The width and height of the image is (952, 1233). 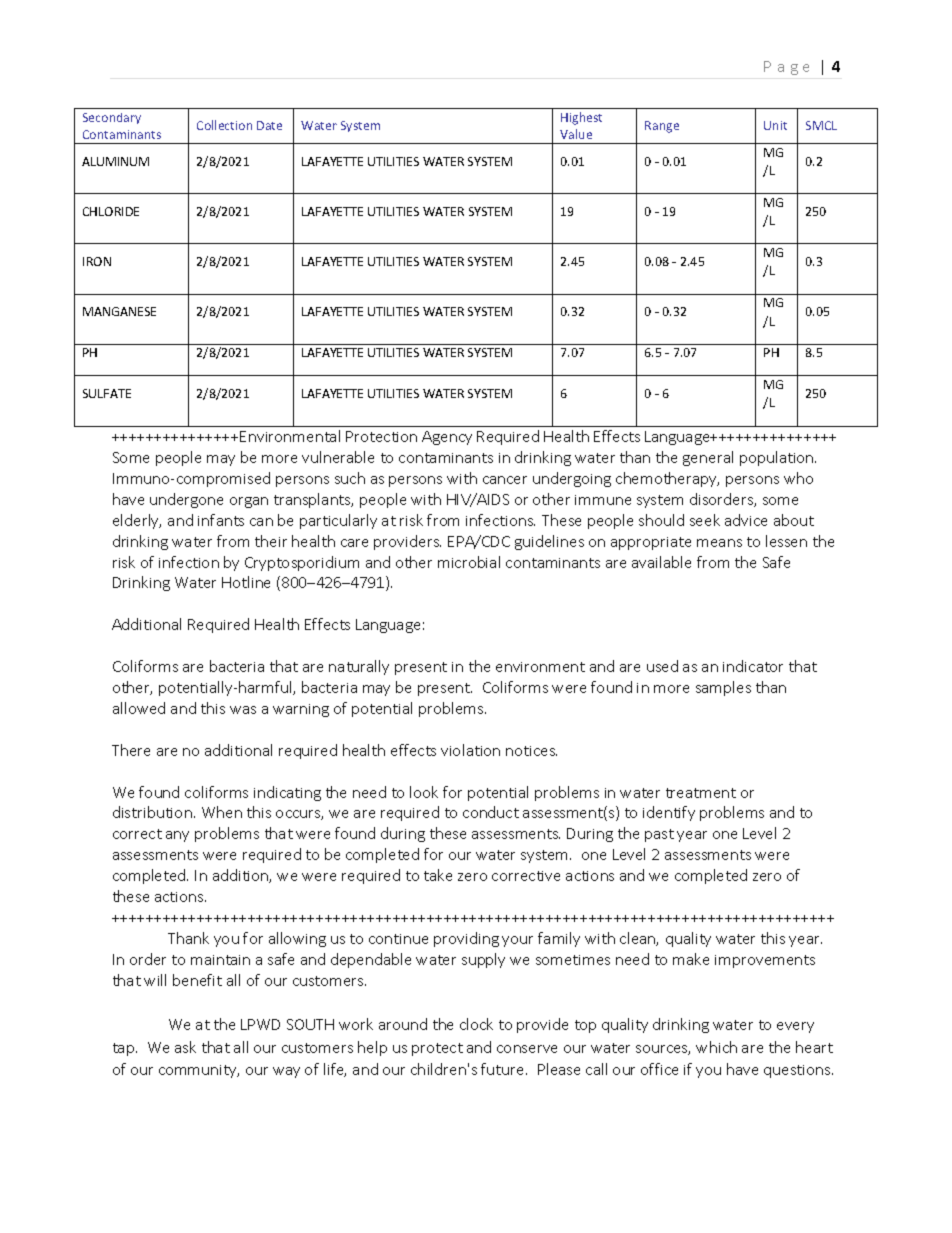 I want to click on Range, so click(x=662, y=127).
